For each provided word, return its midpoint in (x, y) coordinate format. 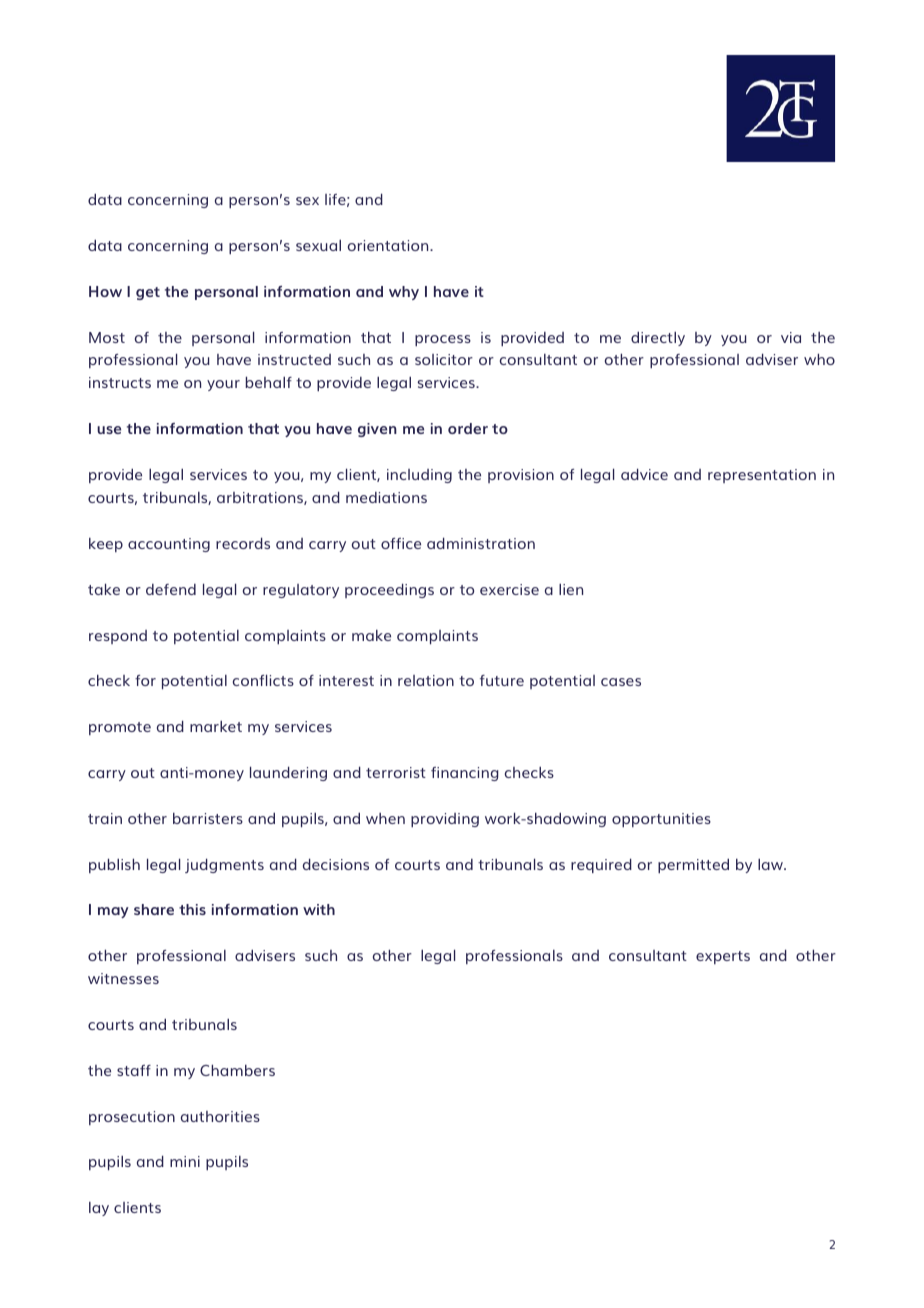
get (148, 293)
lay (99, 1209)
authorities (220, 1116)
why (404, 293)
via (791, 337)
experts (723, 957)
